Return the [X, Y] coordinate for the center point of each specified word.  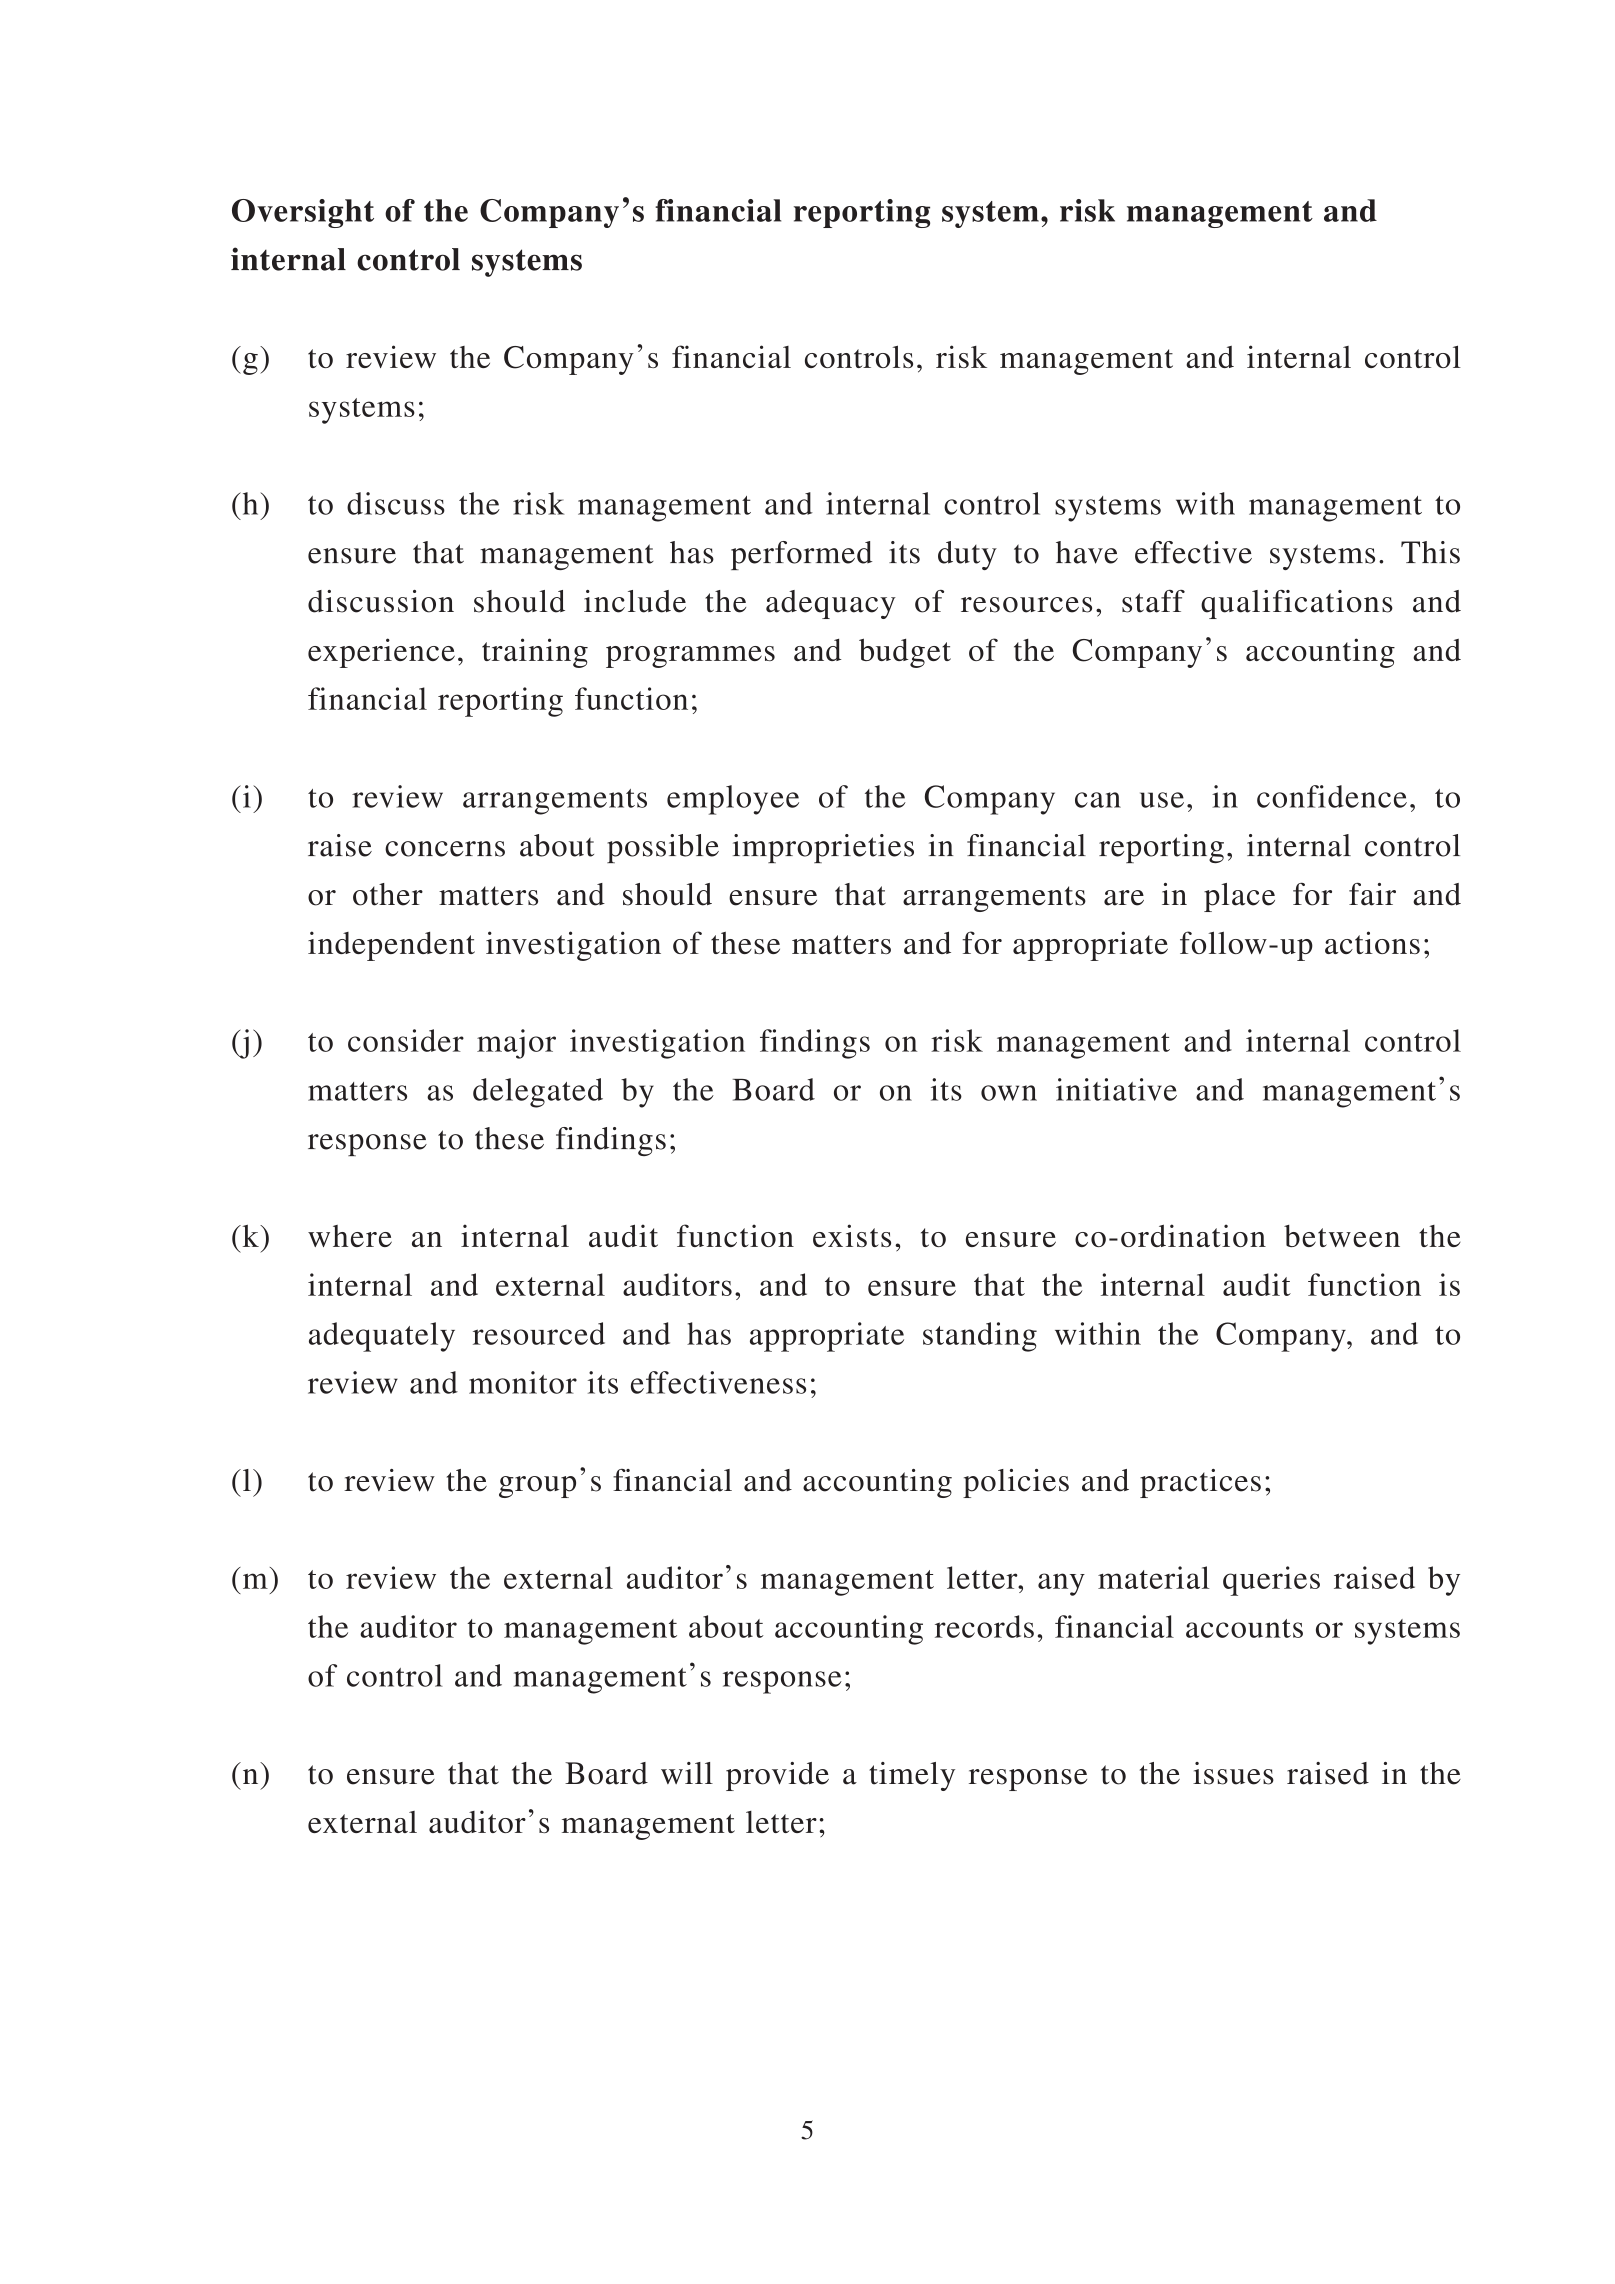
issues [1233, 1773]
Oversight [303, 213]
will [687, 1773]
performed [801, 555]
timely [912, 1776]
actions [1372, 942]
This [1430, 552]
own [1009, 1093]
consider [406, 1040]
